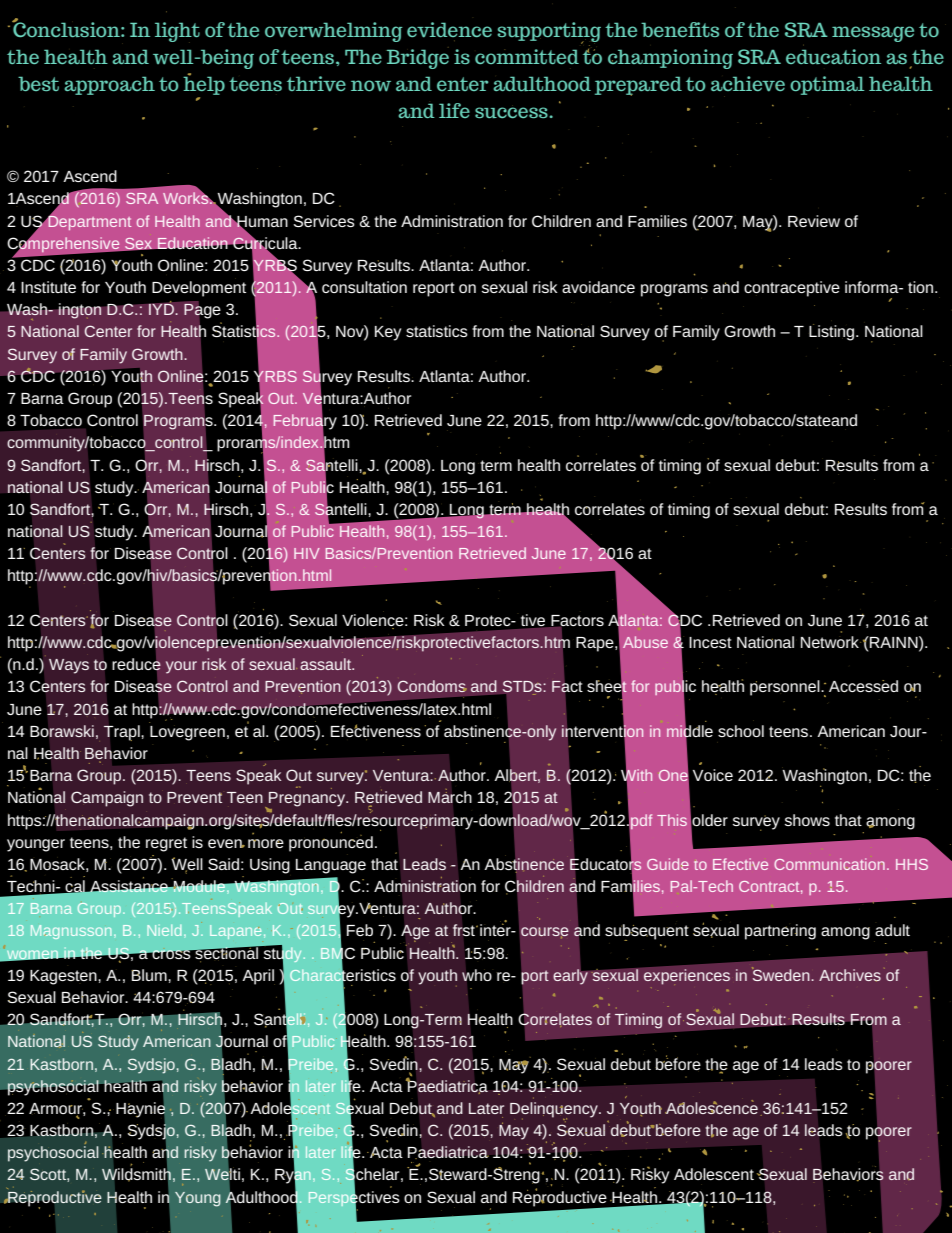  Describe the element at coordinates (109, 85) in the screenshot. I see `approach` at that location.
